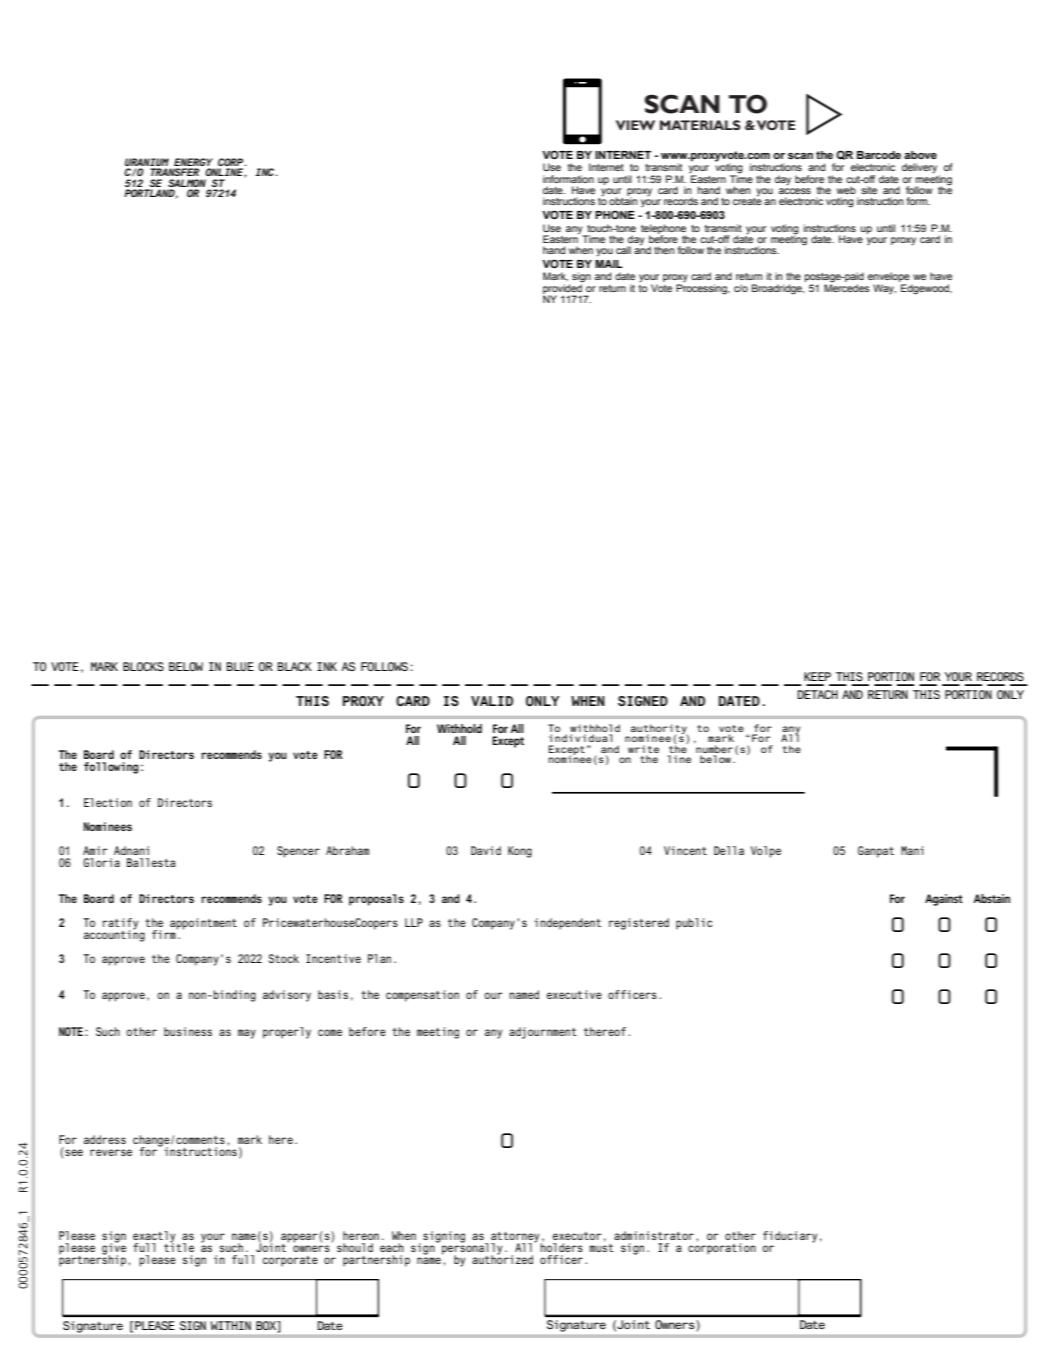  Describe the element at coordinates (502, 1258) in the document. I see `authorized` at that location.
